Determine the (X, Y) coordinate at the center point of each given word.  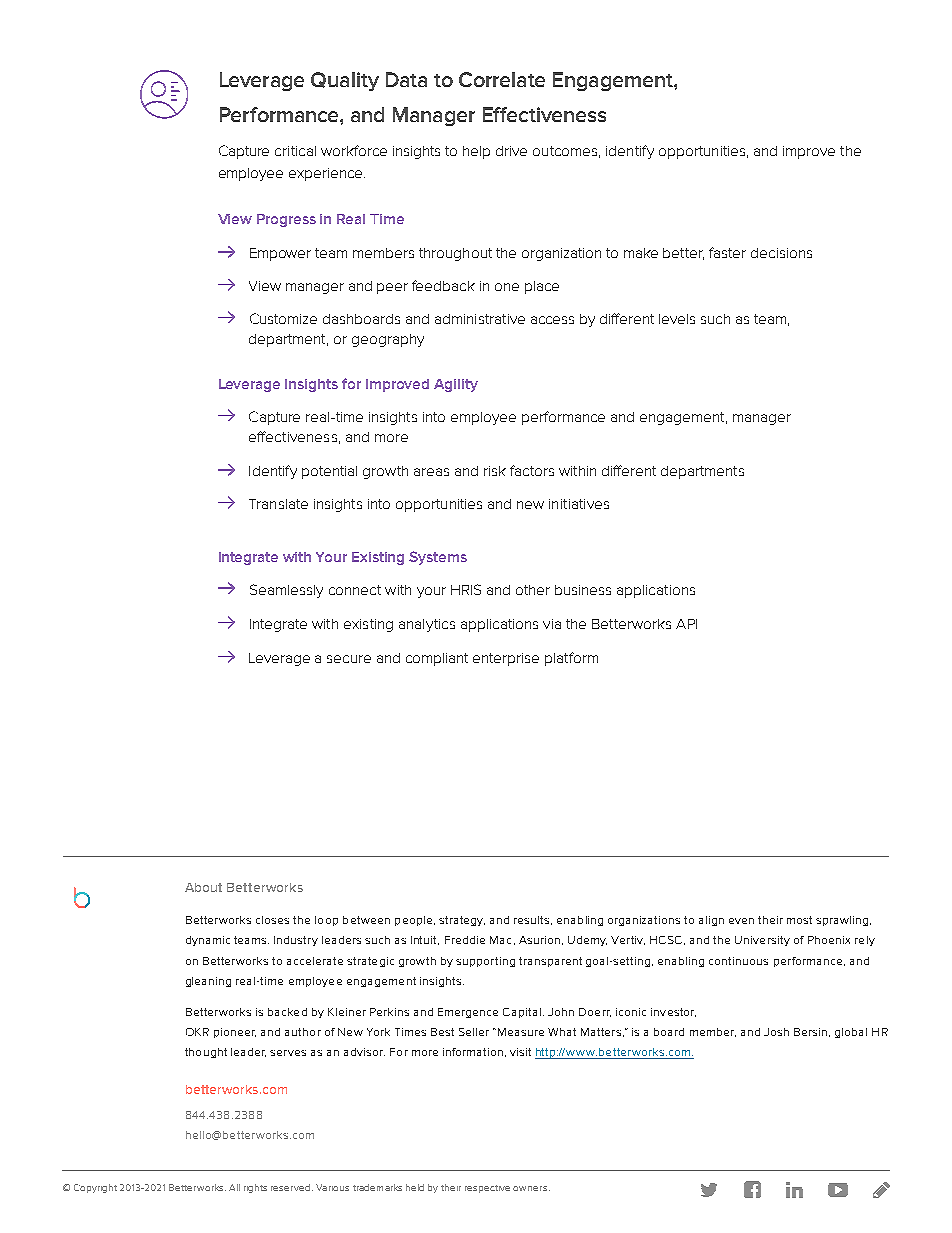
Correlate (502, 79)
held (415, 1187)
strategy (462, 921)
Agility (456, 385)
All (234, 1187)
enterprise (506, 659)
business (583, 590)
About (203, 887)
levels (677, 319)
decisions (781, 253)
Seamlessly (286, 591)
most (799, 920)
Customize (283, 318)
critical (295, 151)
